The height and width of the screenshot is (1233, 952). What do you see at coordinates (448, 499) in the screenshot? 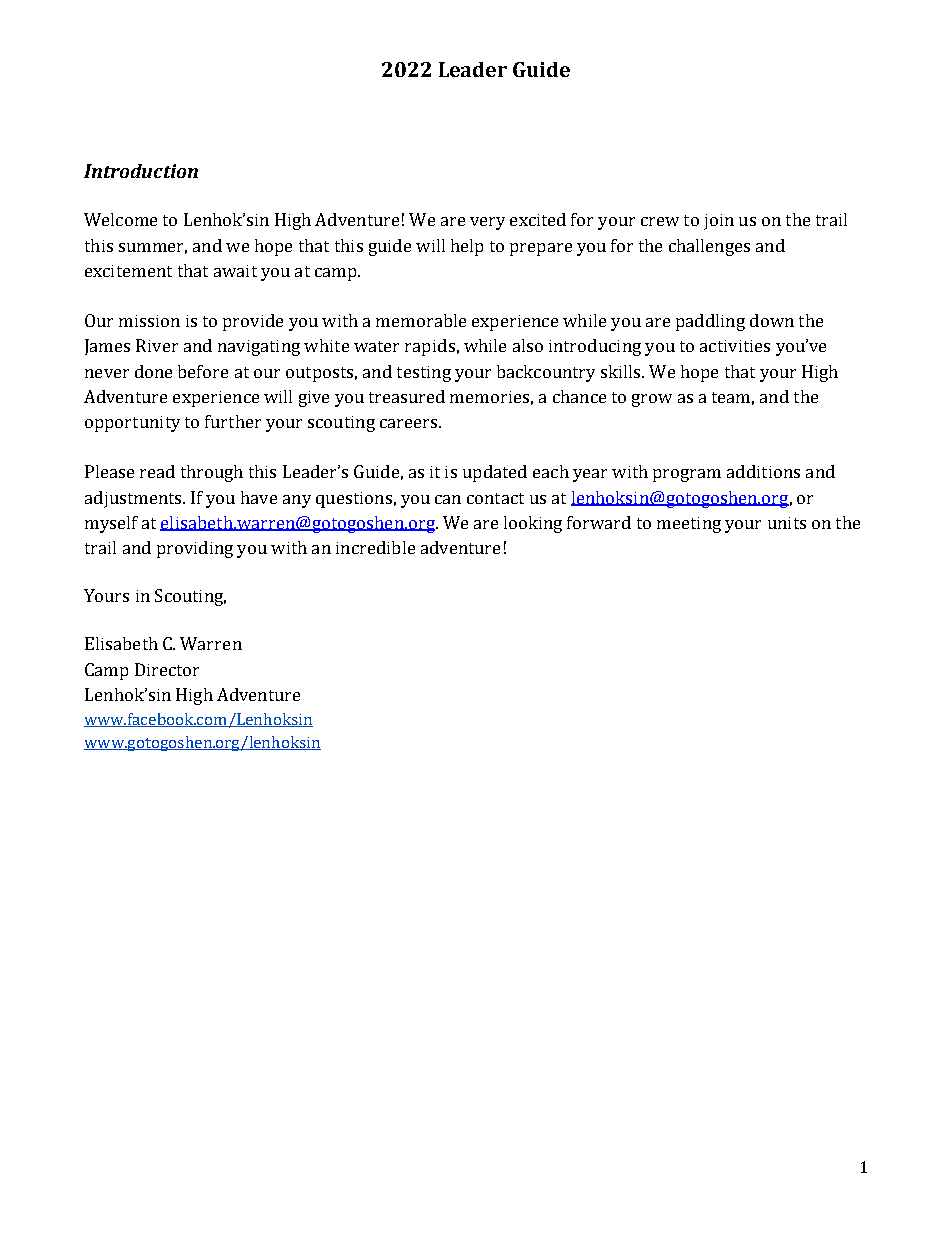
I see `can` at bounding box center [448, 499].
